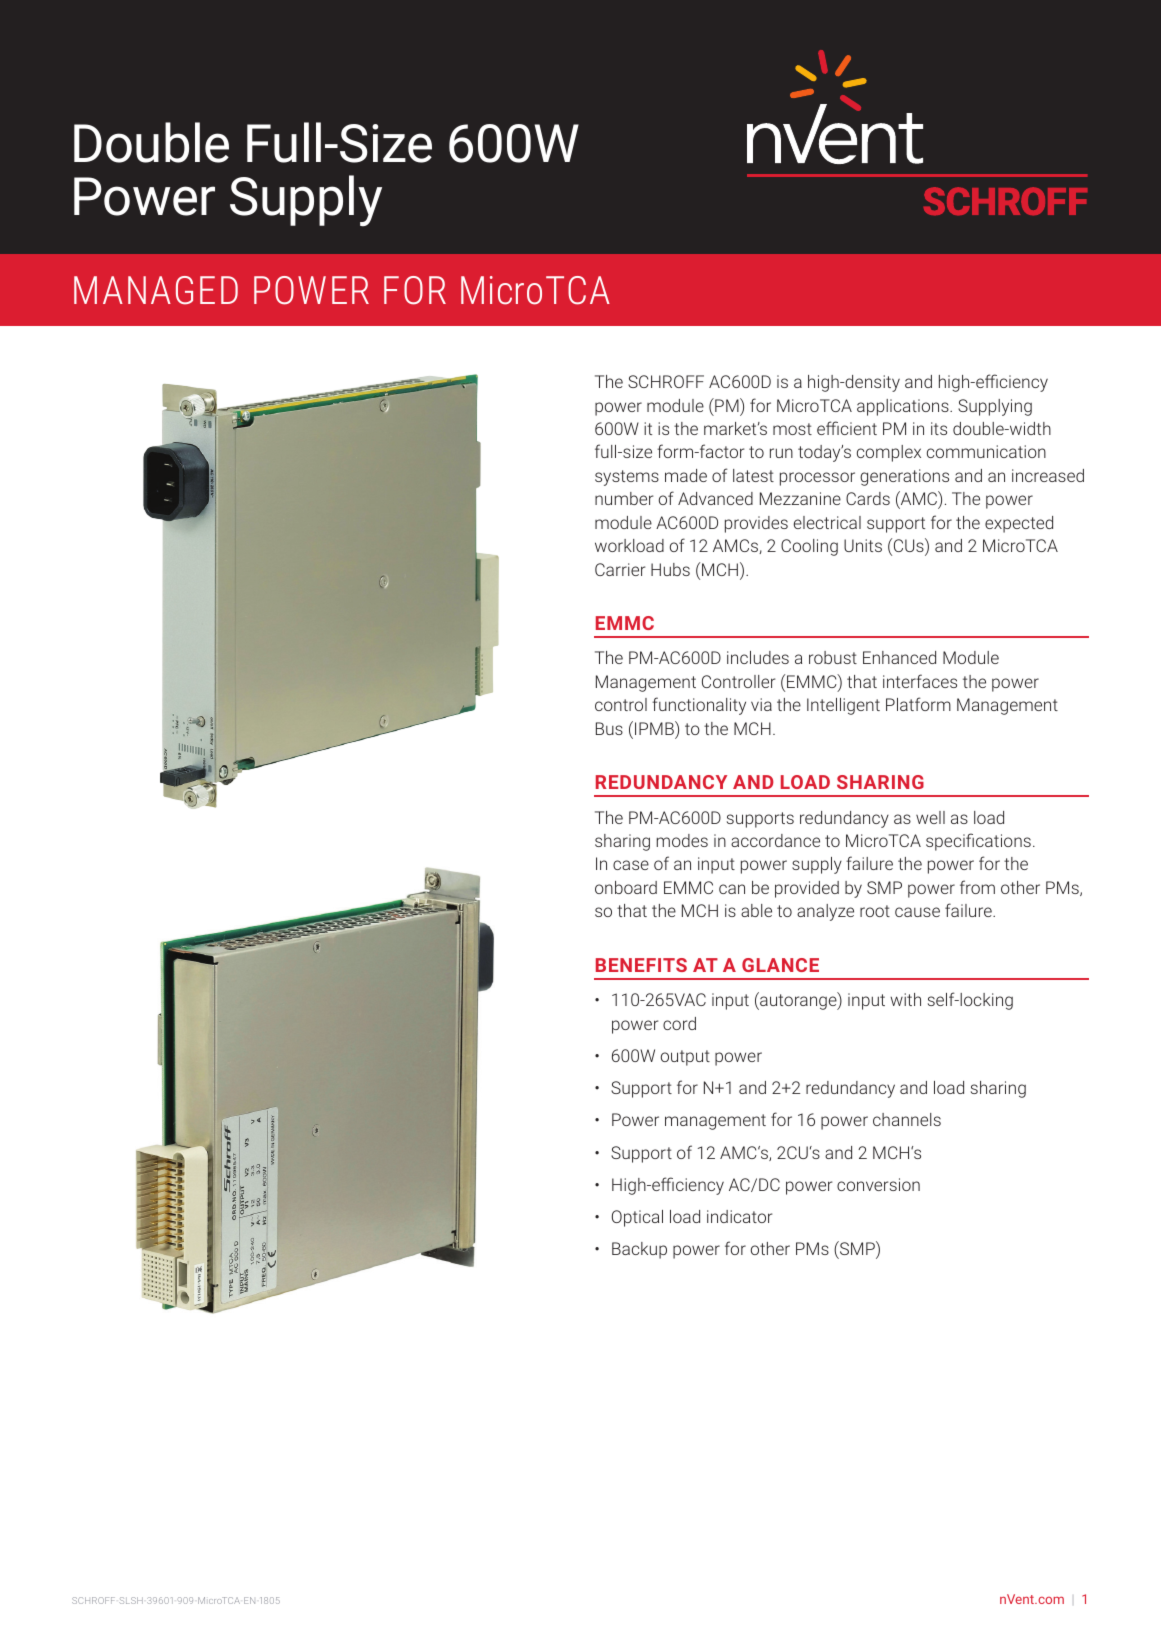  I want to click on applications, so click(904, 407).
